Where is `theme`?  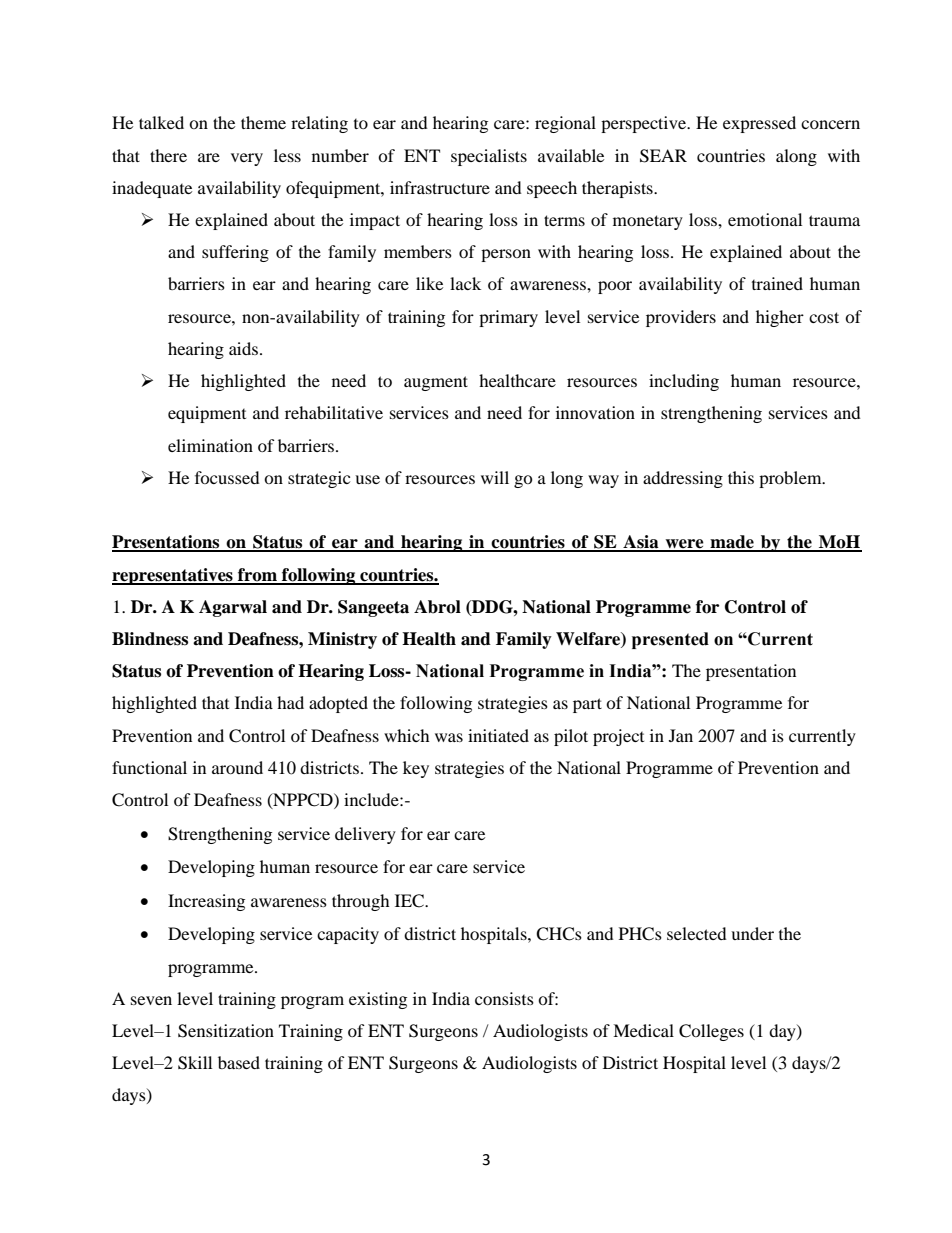
theme is located at coordinates (263, 122).
